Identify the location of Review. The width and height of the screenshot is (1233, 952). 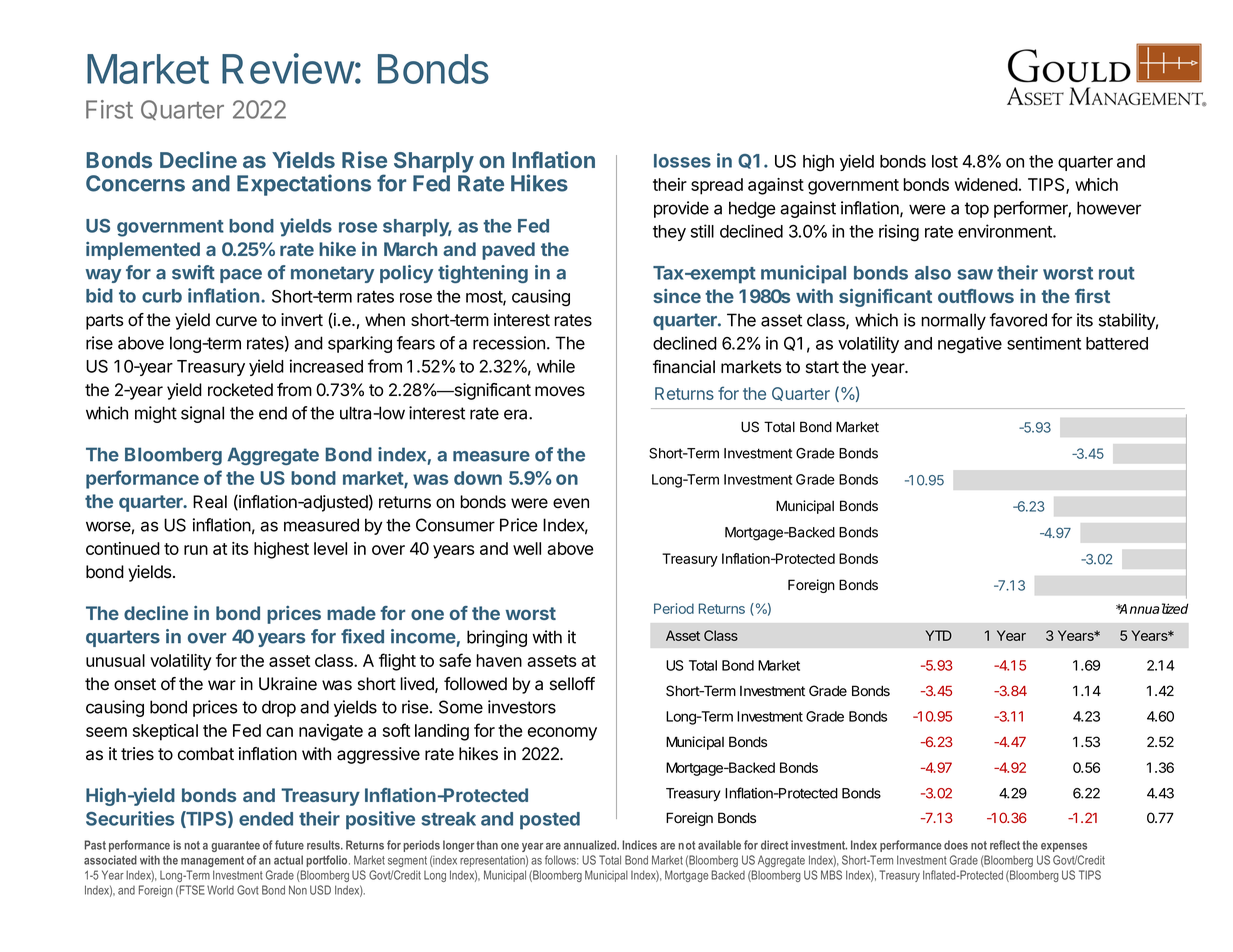
(288, 68).
